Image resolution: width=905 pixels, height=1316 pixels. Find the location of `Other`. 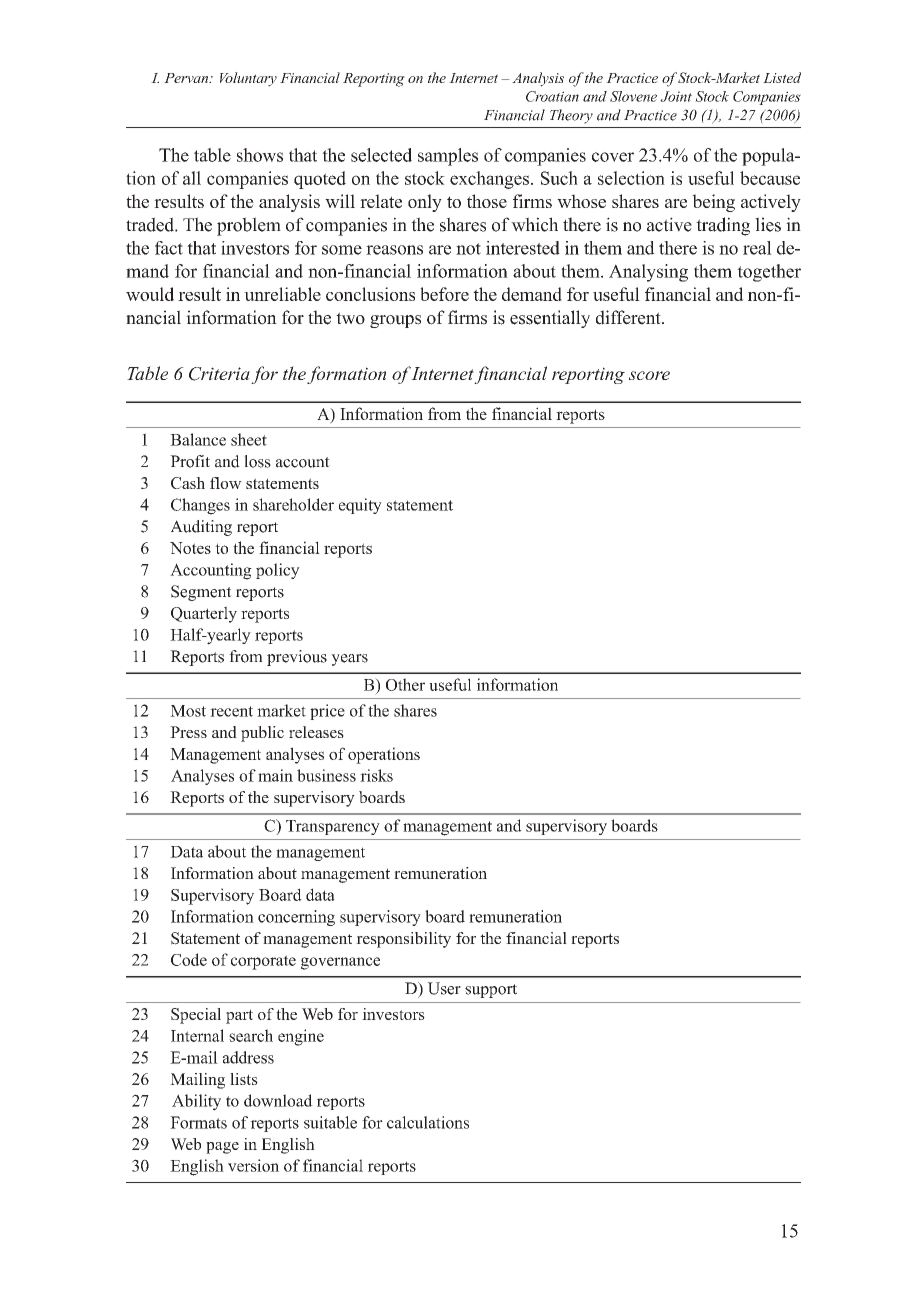

Other is located at coordinates (405, 684).
